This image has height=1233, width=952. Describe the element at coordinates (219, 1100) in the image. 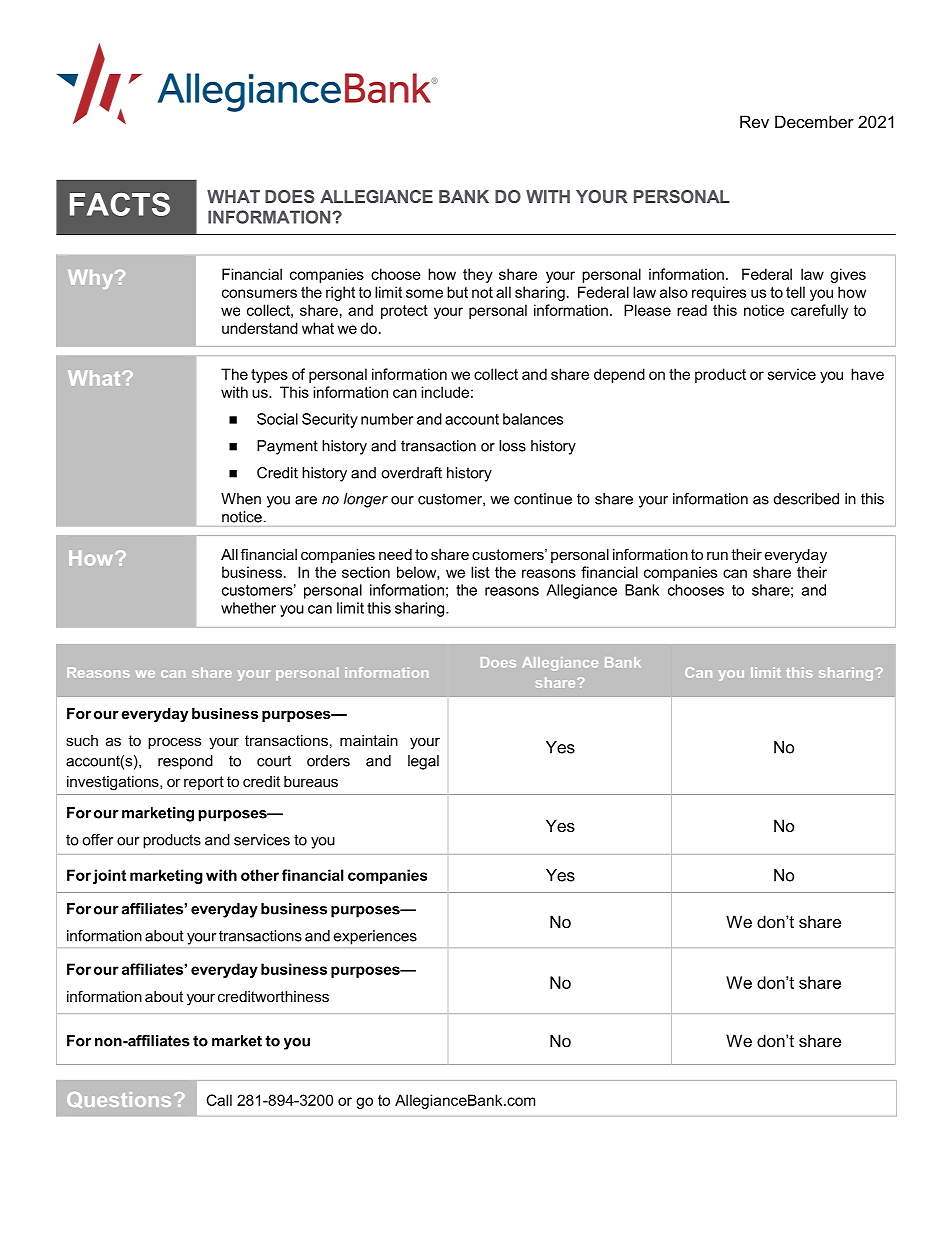

I see `Call` at that location.
